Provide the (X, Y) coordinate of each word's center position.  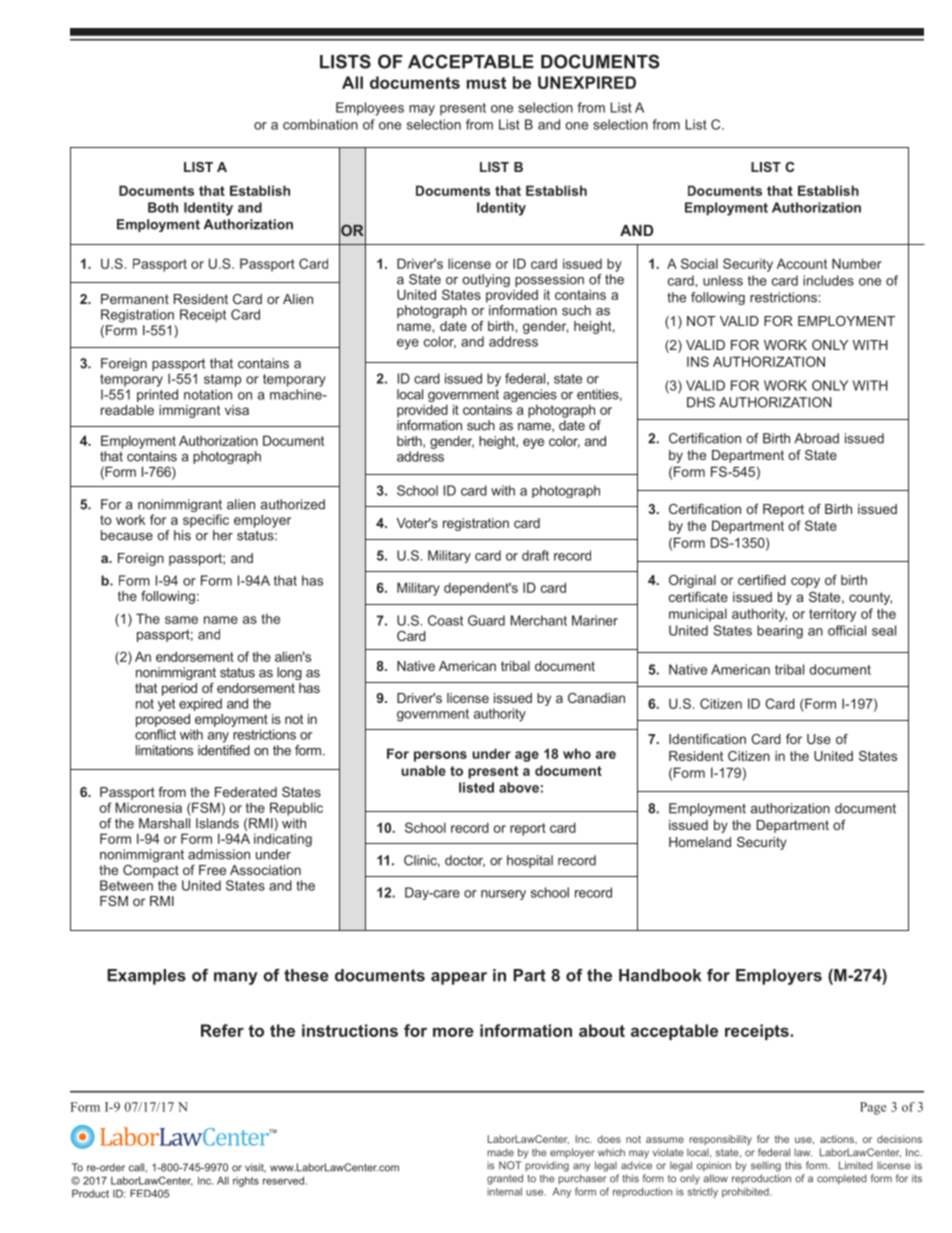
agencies (530, 397)
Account (802, 263)
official (847, 630)
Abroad (816, 438)
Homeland (700, 842)
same (181, 620)
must (486, 83)
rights (246, 1181)
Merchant (539, 620)
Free (212, 870)
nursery (503, 895)
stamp (222, 380)
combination (320, 124)
